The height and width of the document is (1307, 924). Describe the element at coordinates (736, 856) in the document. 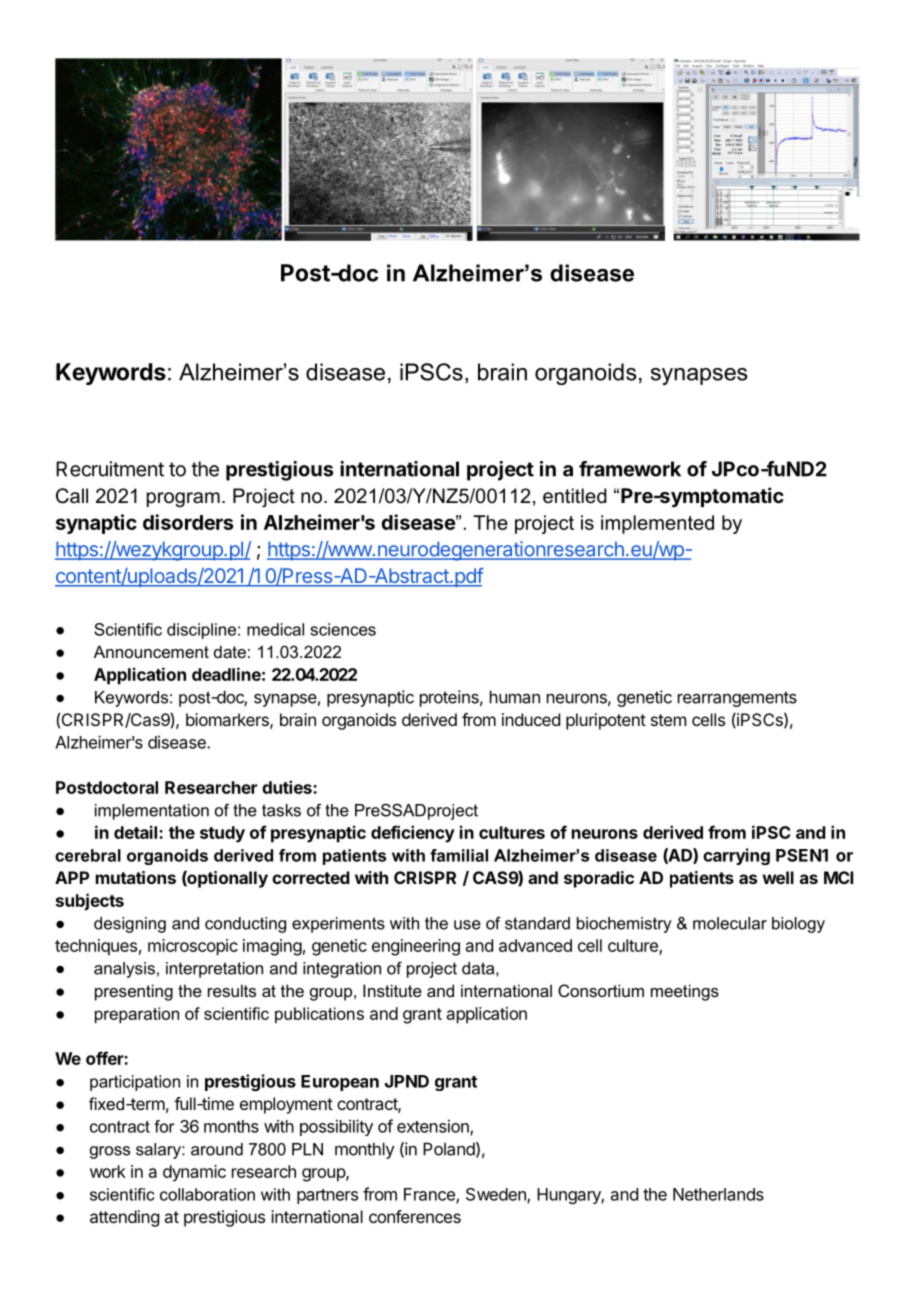

I see `carrying` at that location.
